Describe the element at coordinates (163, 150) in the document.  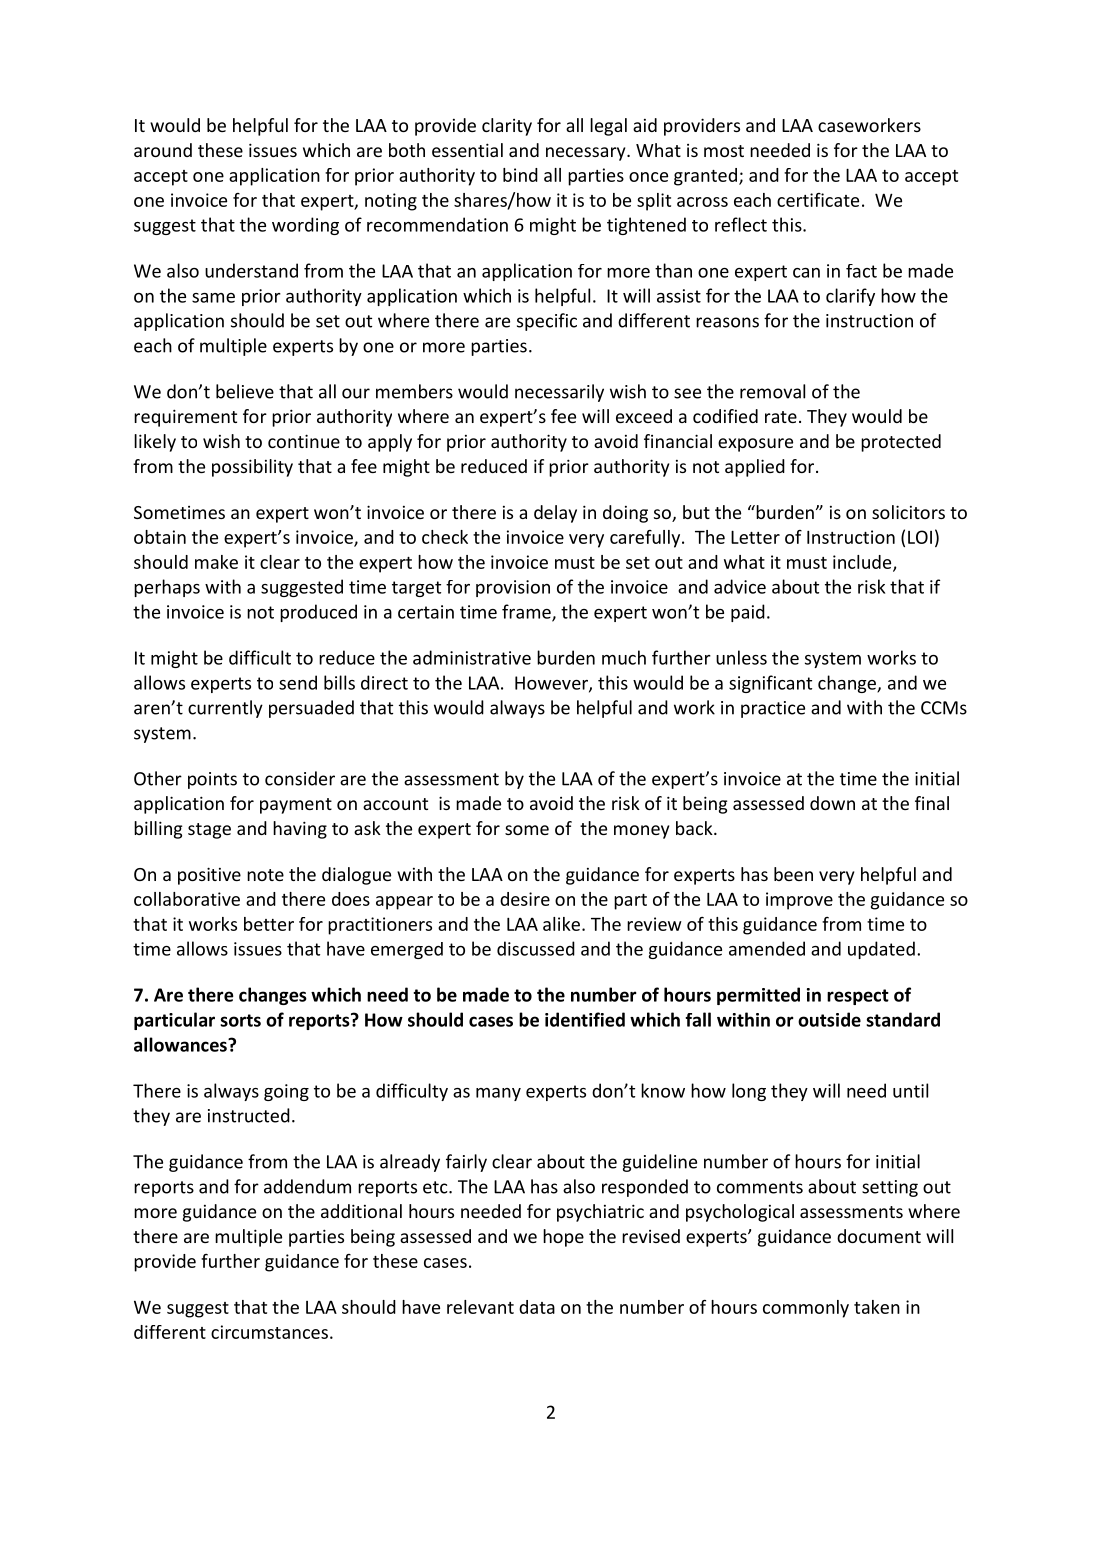
I see `around` at that location.
